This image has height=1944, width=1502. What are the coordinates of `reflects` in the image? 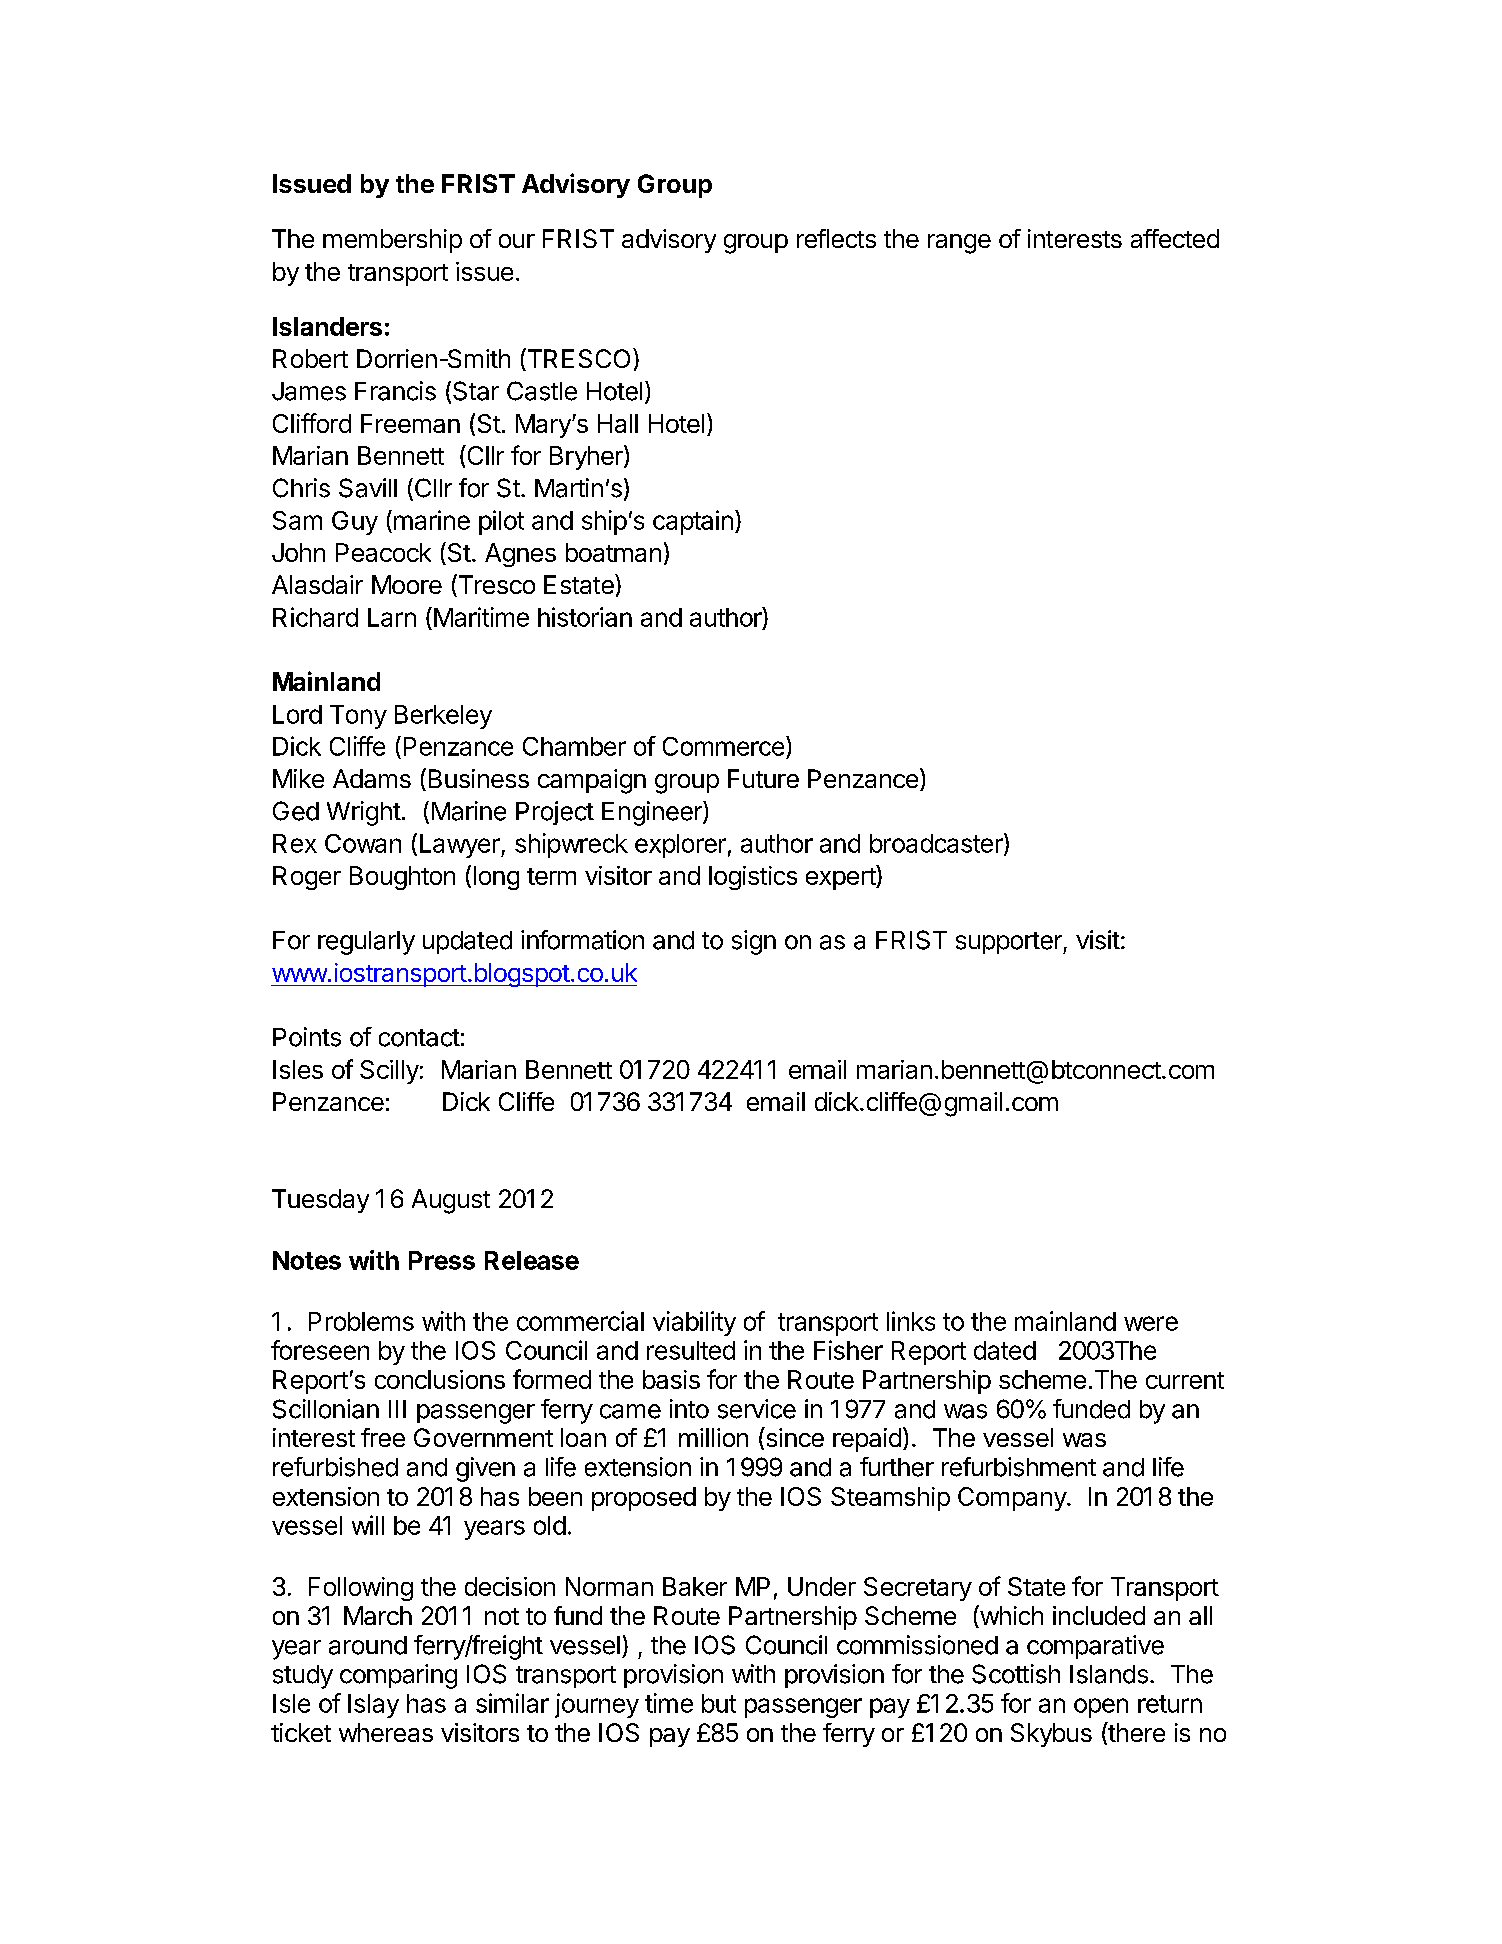 It's located at (836, 238).
